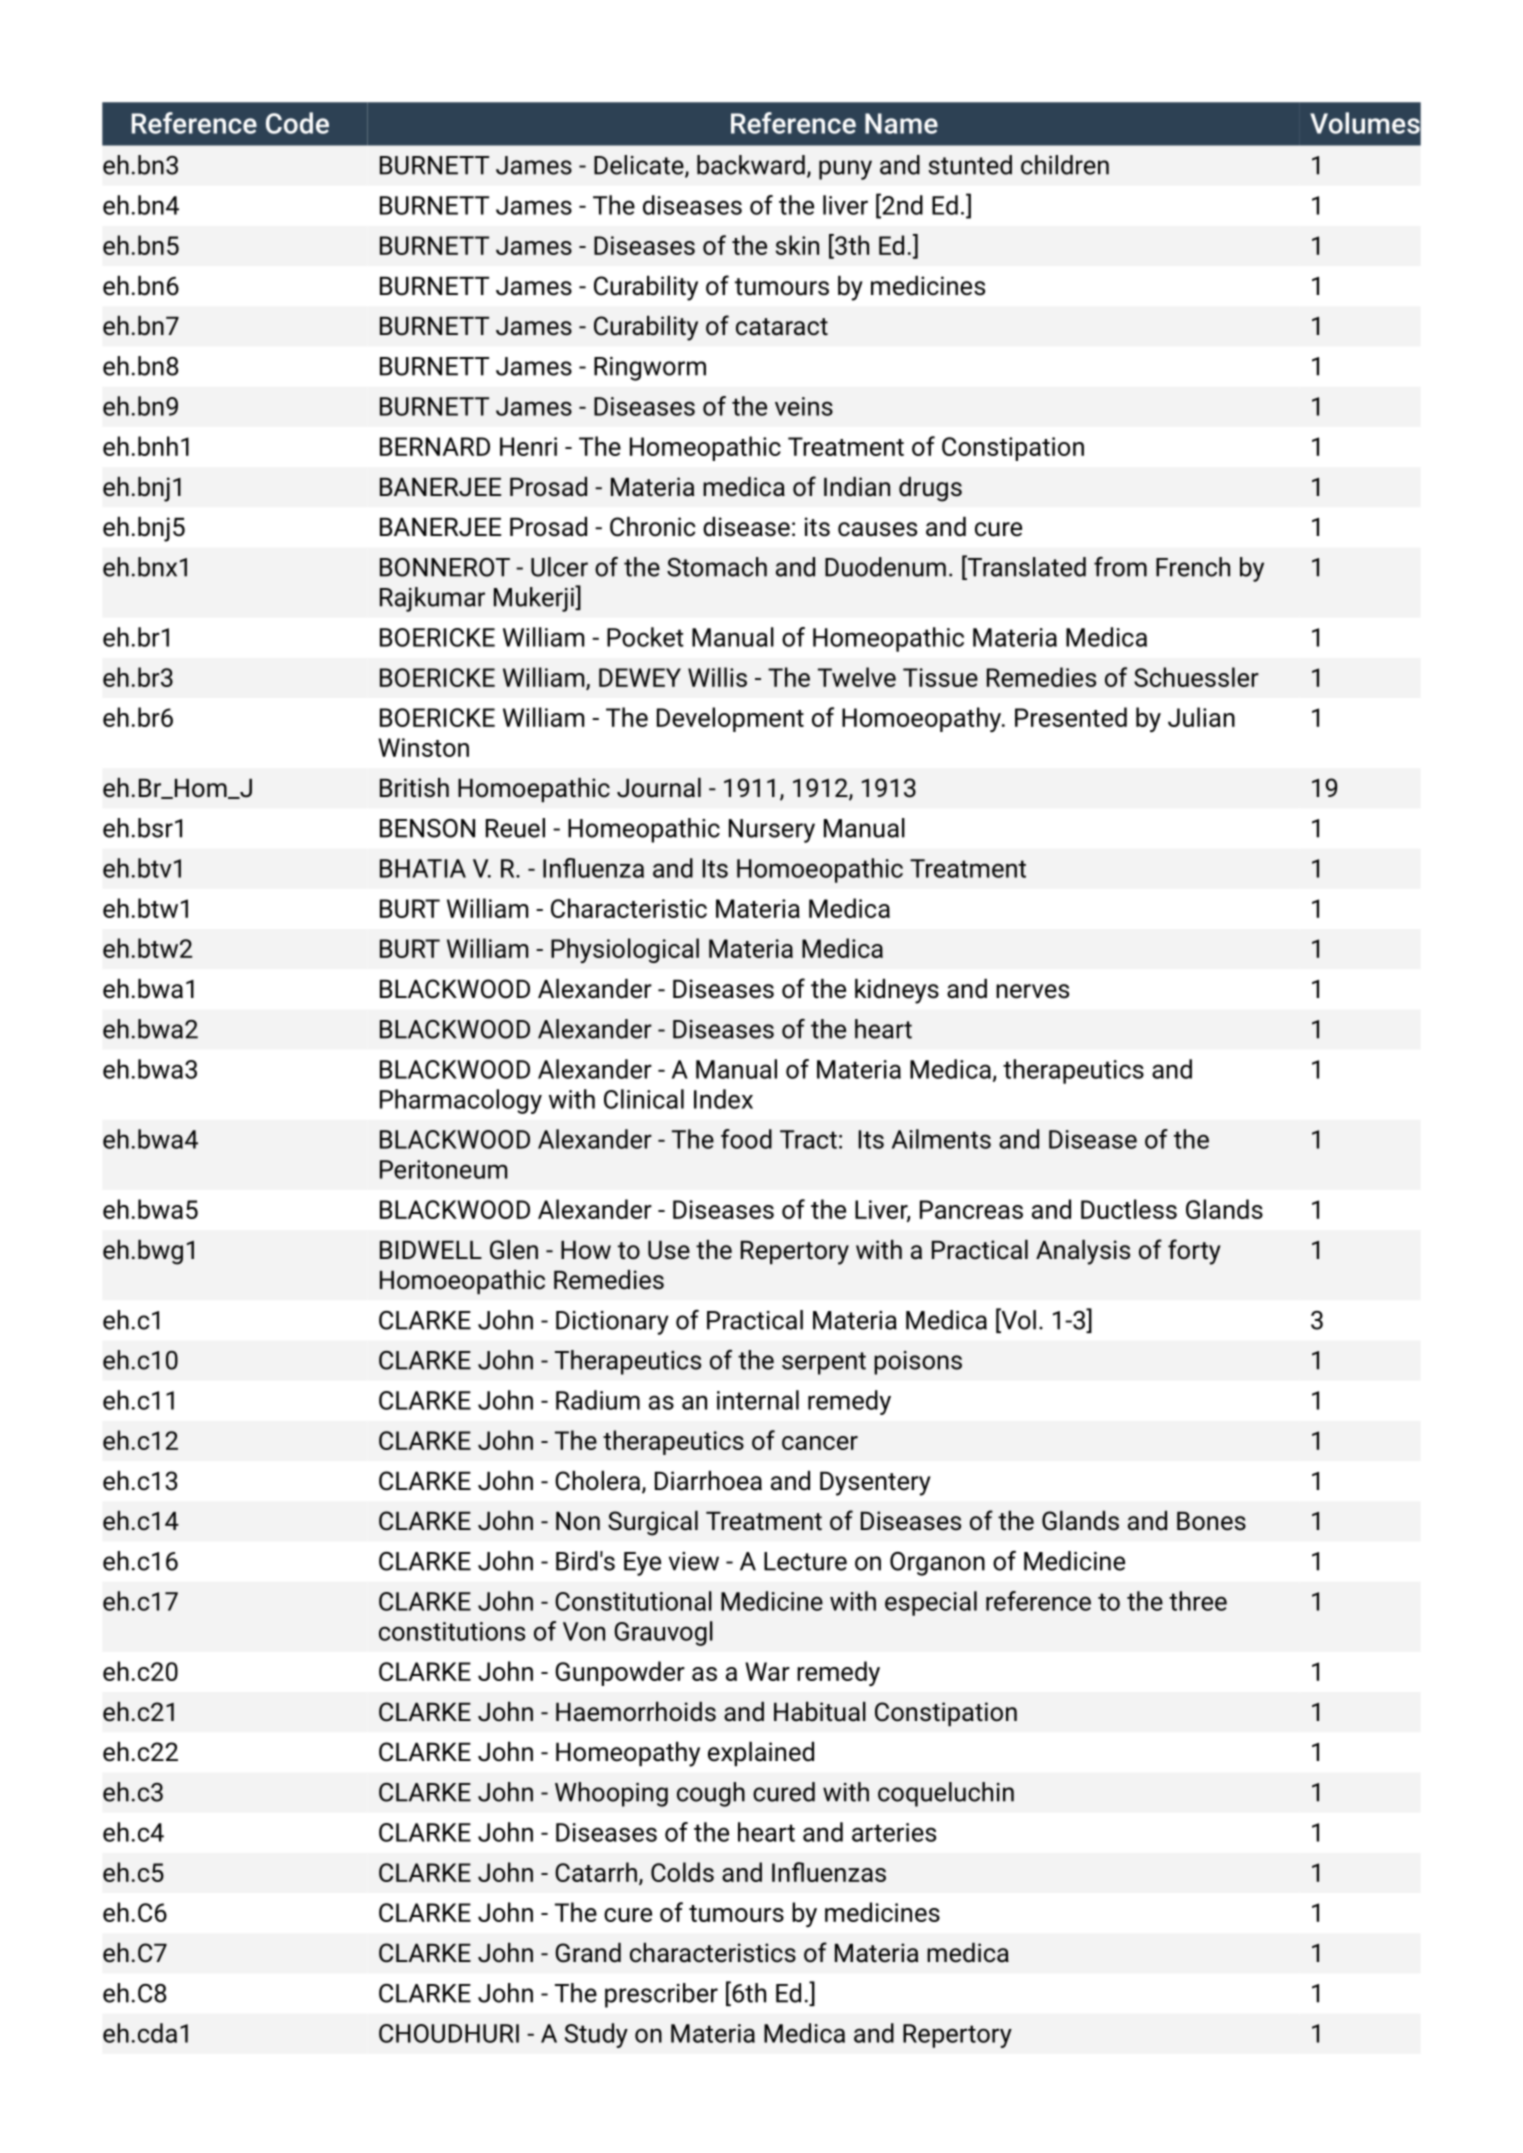 The height and width of the screenshot is (2153, 1523). What do you see at coordinates (751, 165) in the screenshot?
I see `backward` at bounding box center [751, 165].
